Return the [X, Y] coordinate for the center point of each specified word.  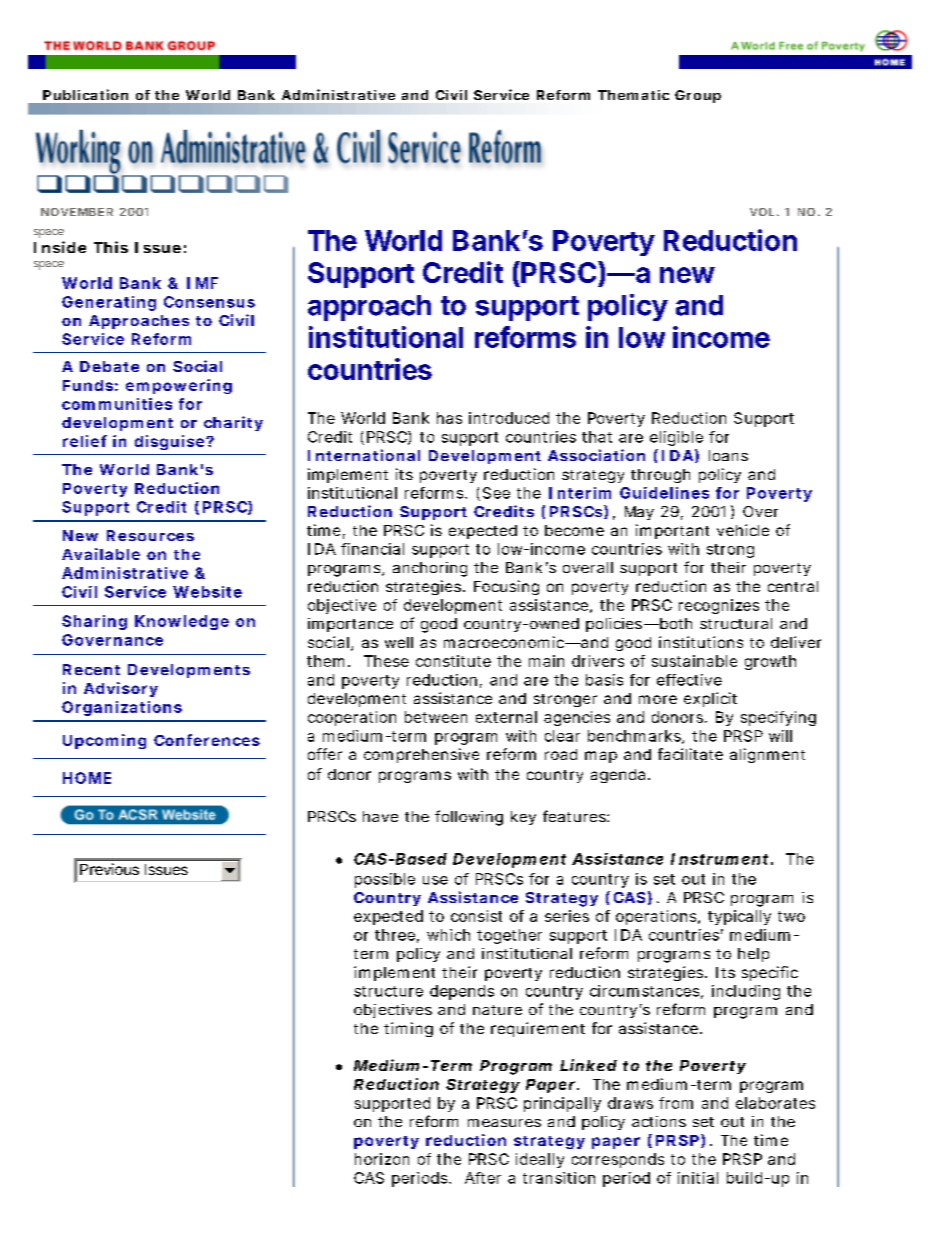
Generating [109, 303]
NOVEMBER [77, 212]
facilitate [690, 754]
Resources [150, 535]
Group [698, 96]
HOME [87, 778]
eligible [676, 438]
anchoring [430, 569]
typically [739, 917]
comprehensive [421, 755]
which [448, 935]
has [449, 418]
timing [408, 1029]
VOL [764, 212]
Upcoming [104, 741]
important [672, 531]
